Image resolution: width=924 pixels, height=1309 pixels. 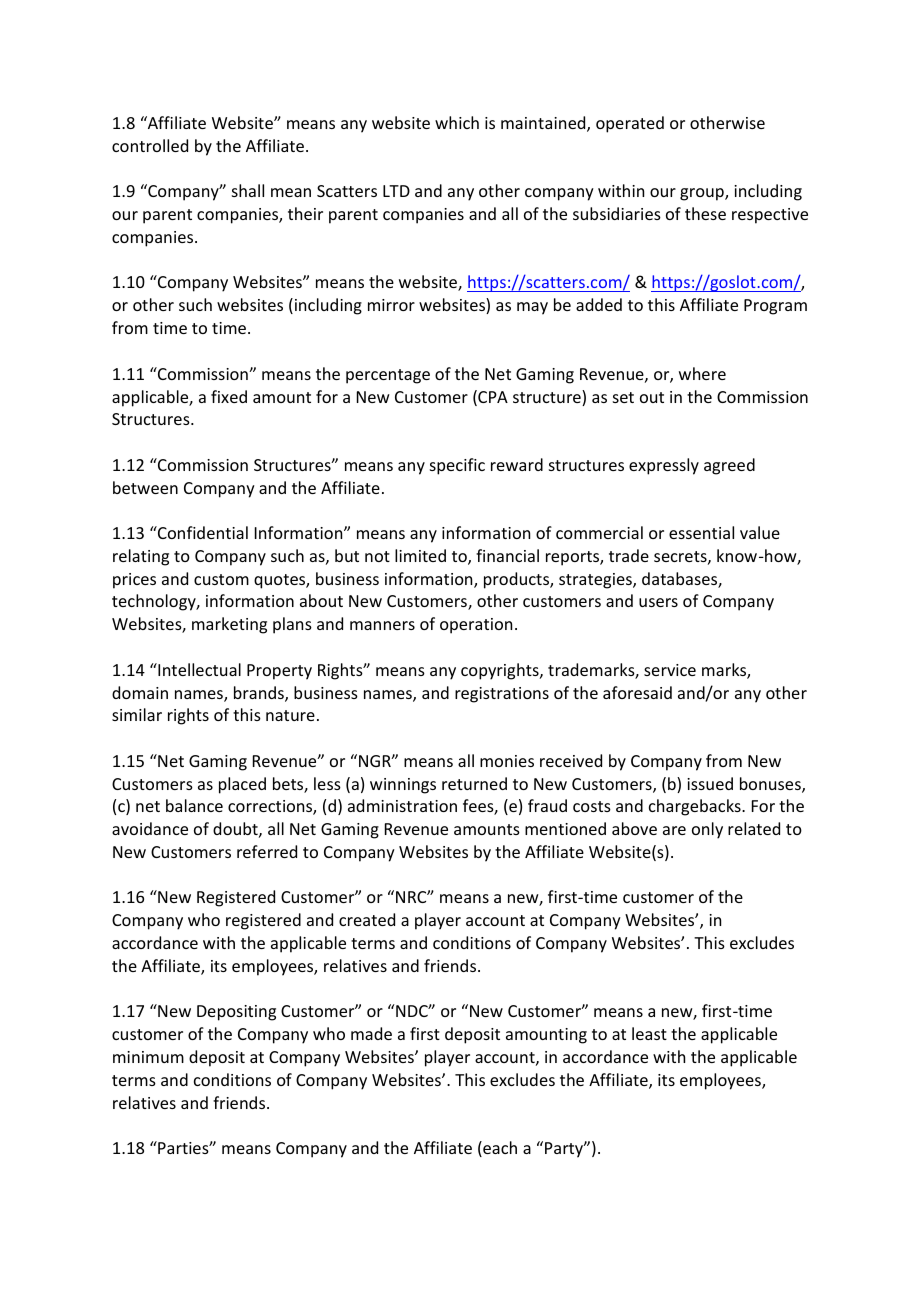 What do you see at coordinates (499, 1149) in the page?
I see `each` at bounding box center [499, 1149].
